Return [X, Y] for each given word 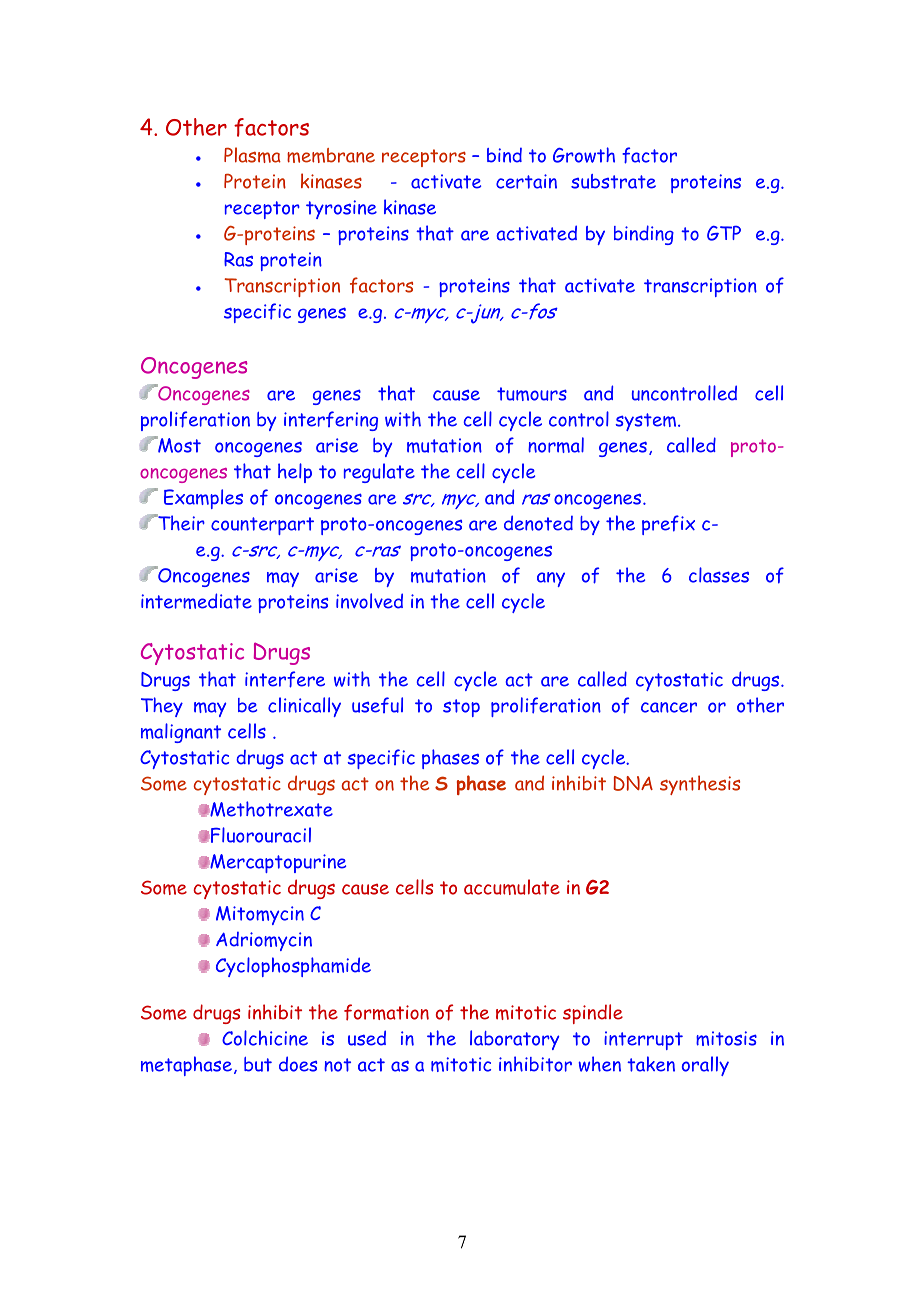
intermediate [196, 601]
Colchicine [265, 1038]
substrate [613, 181]
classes [719, 575]
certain [526, 181]
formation [386, 1012]
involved [369, 601]
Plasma [252, 155]
